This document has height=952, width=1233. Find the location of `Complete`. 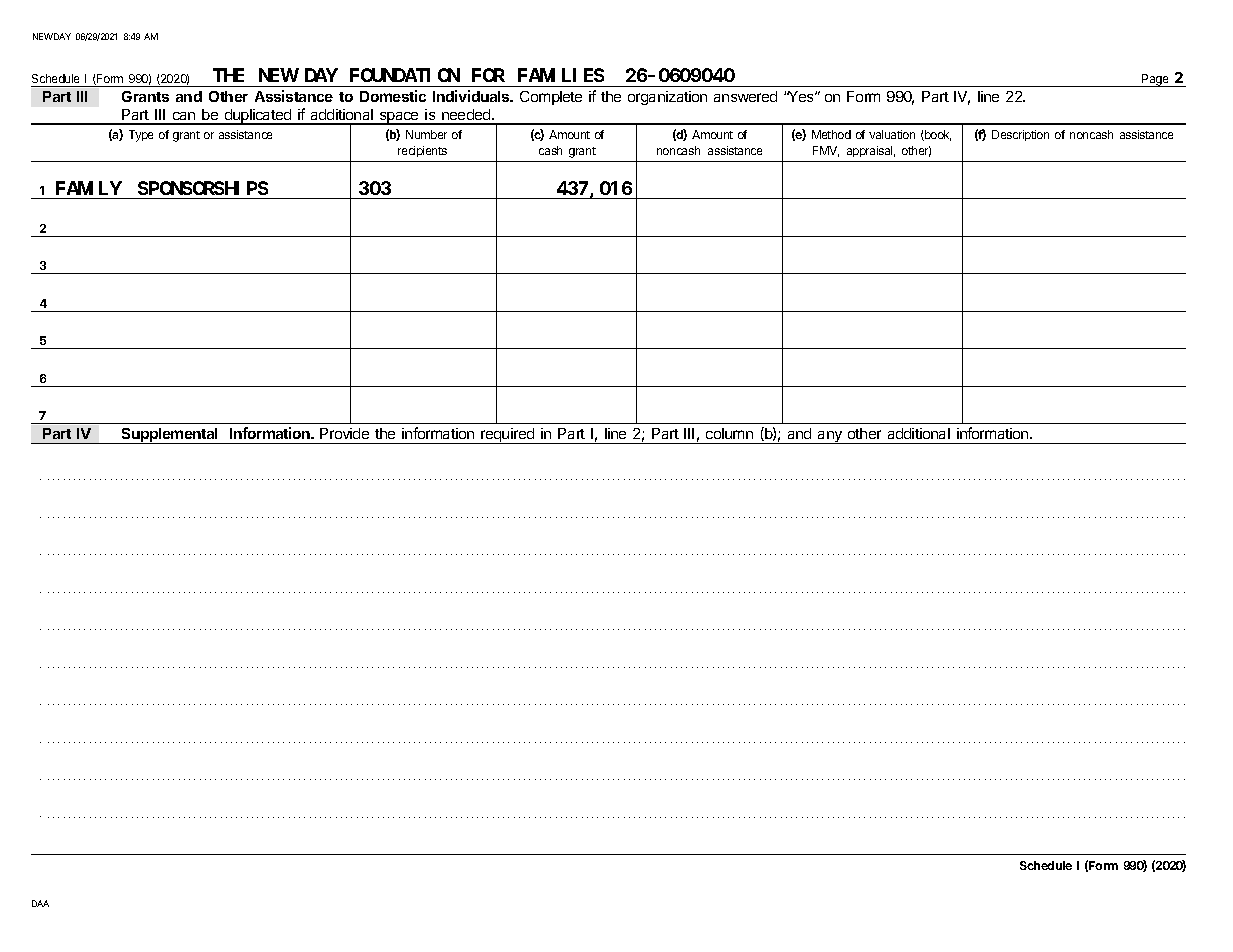

Complete is located at coordinates (551, 98).
